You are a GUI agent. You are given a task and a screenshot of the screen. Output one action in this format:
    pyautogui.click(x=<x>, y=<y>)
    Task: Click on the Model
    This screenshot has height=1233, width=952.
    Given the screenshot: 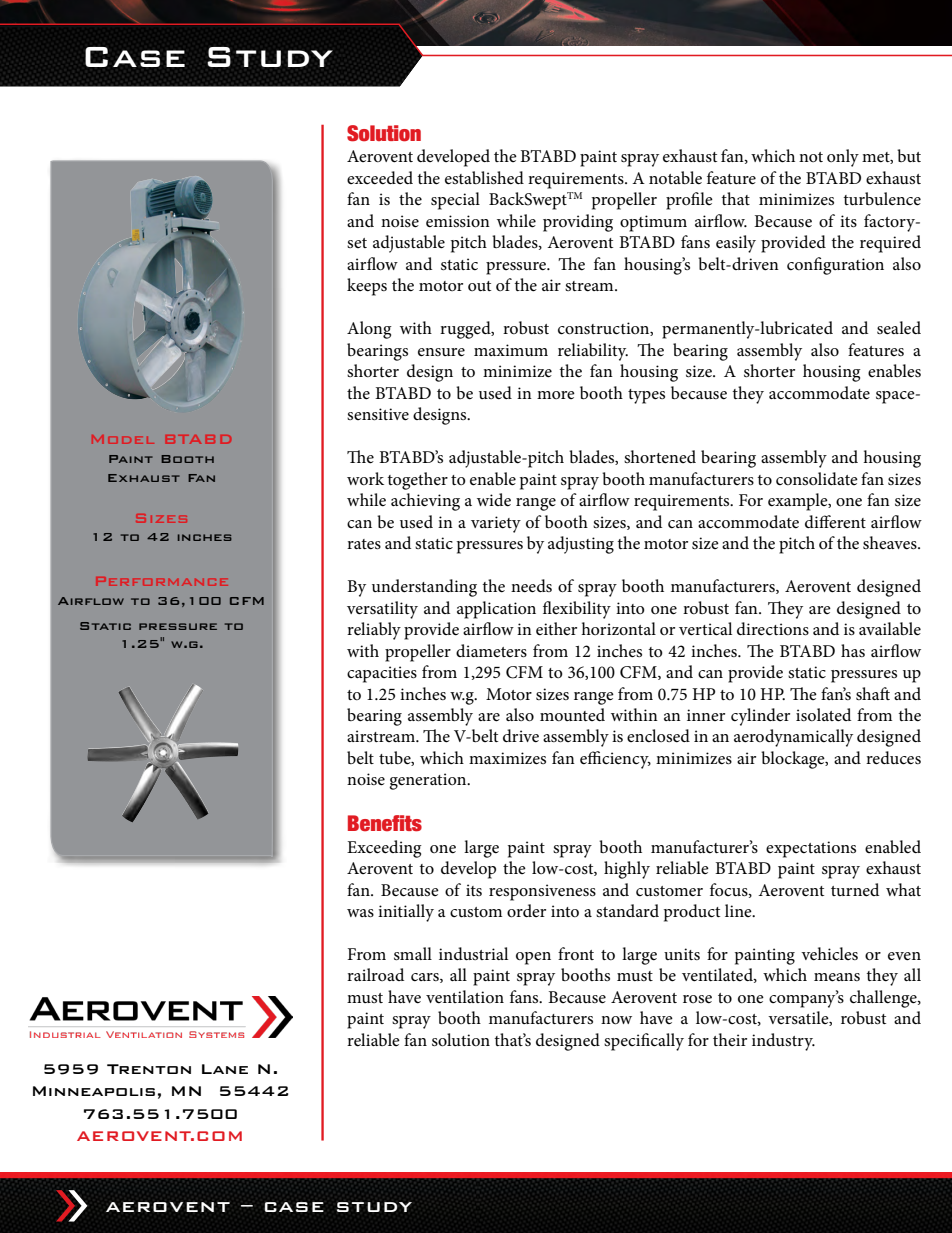 What is the action you would take?
    pyautogui.click(x=123, y=439)
